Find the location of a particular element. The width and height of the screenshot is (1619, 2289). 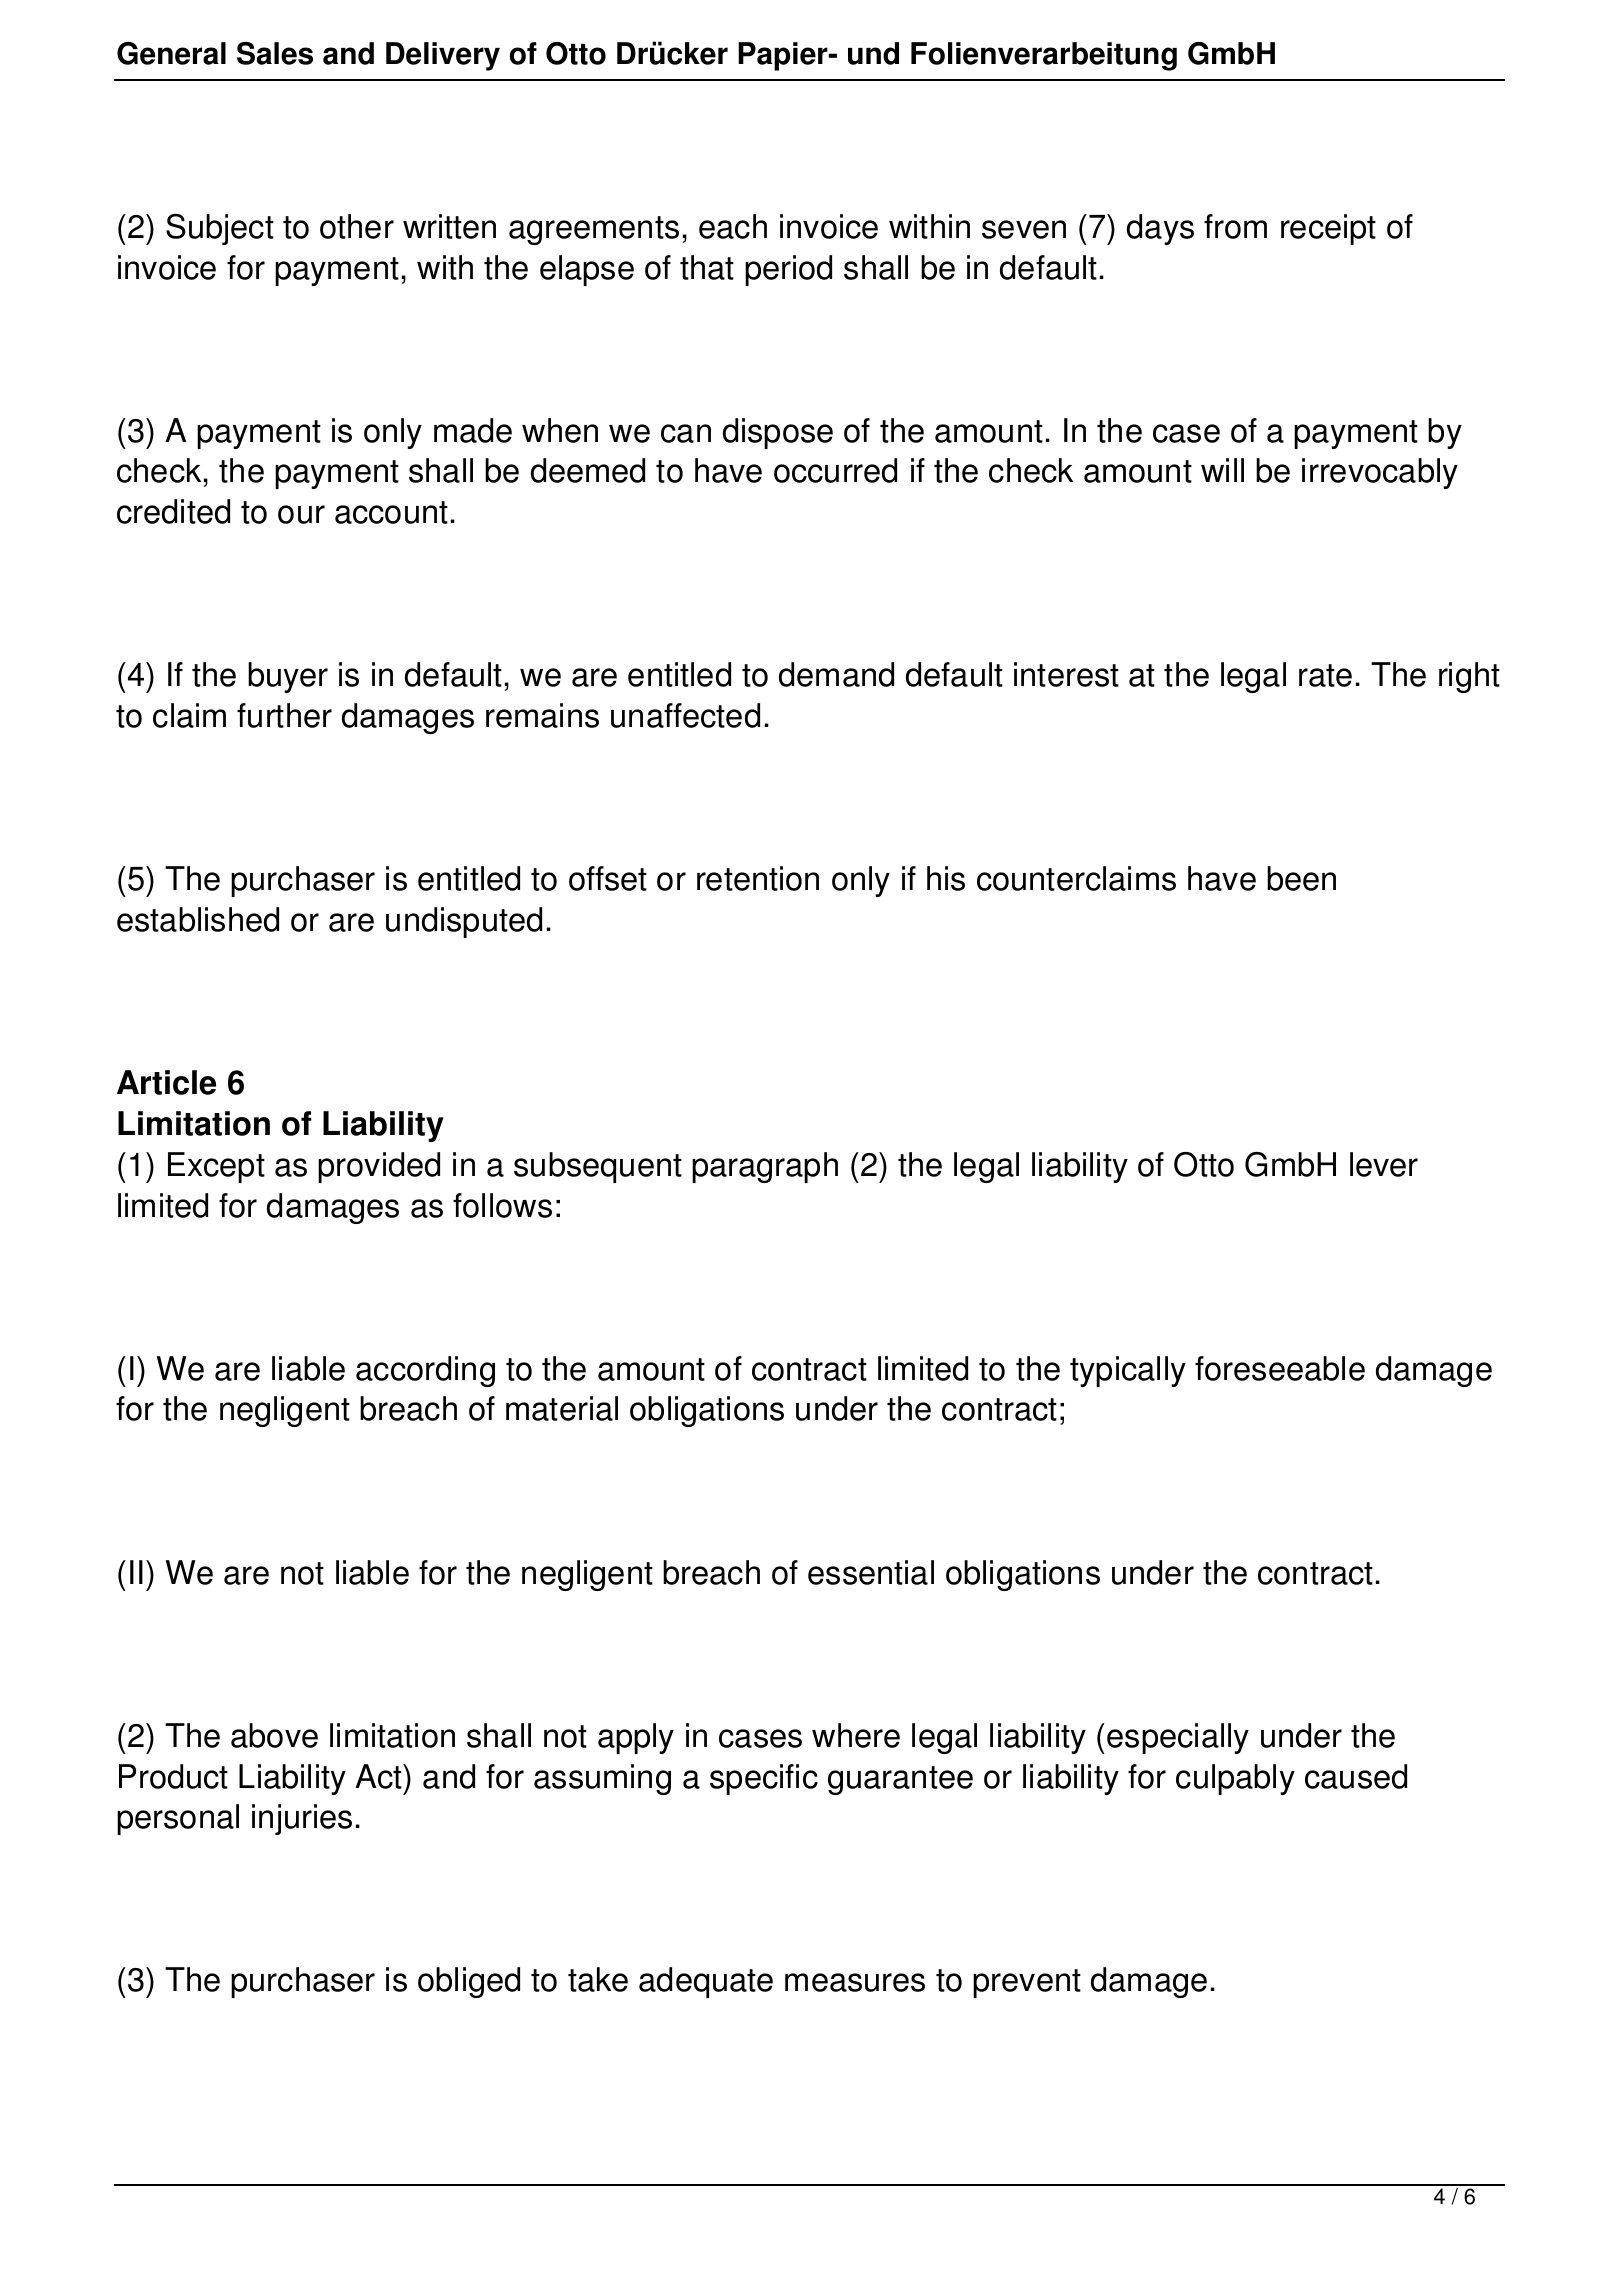

receipt is located at coordinates (1328, 229).
